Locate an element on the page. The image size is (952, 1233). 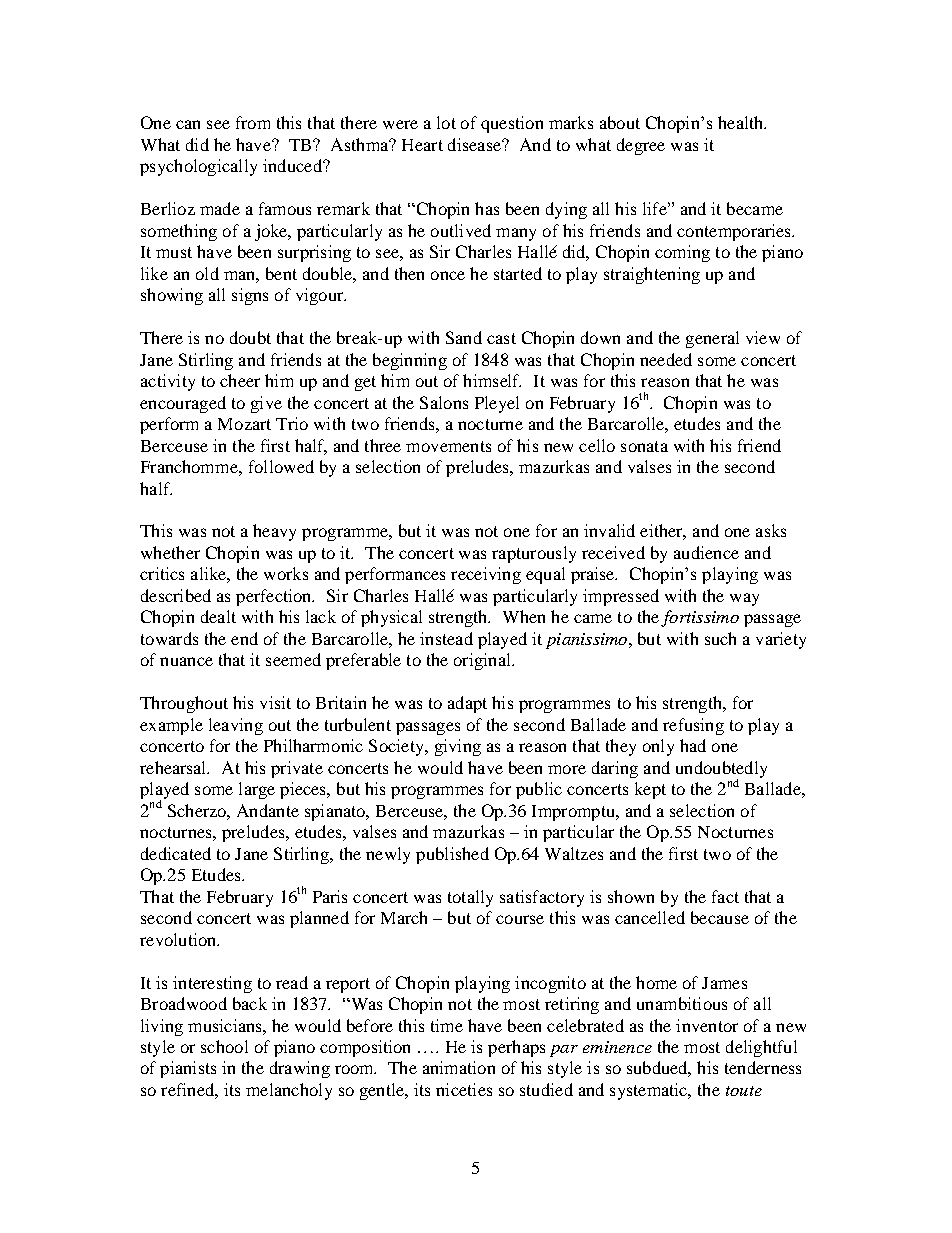
dealt is located at coordinates (218, 616).
